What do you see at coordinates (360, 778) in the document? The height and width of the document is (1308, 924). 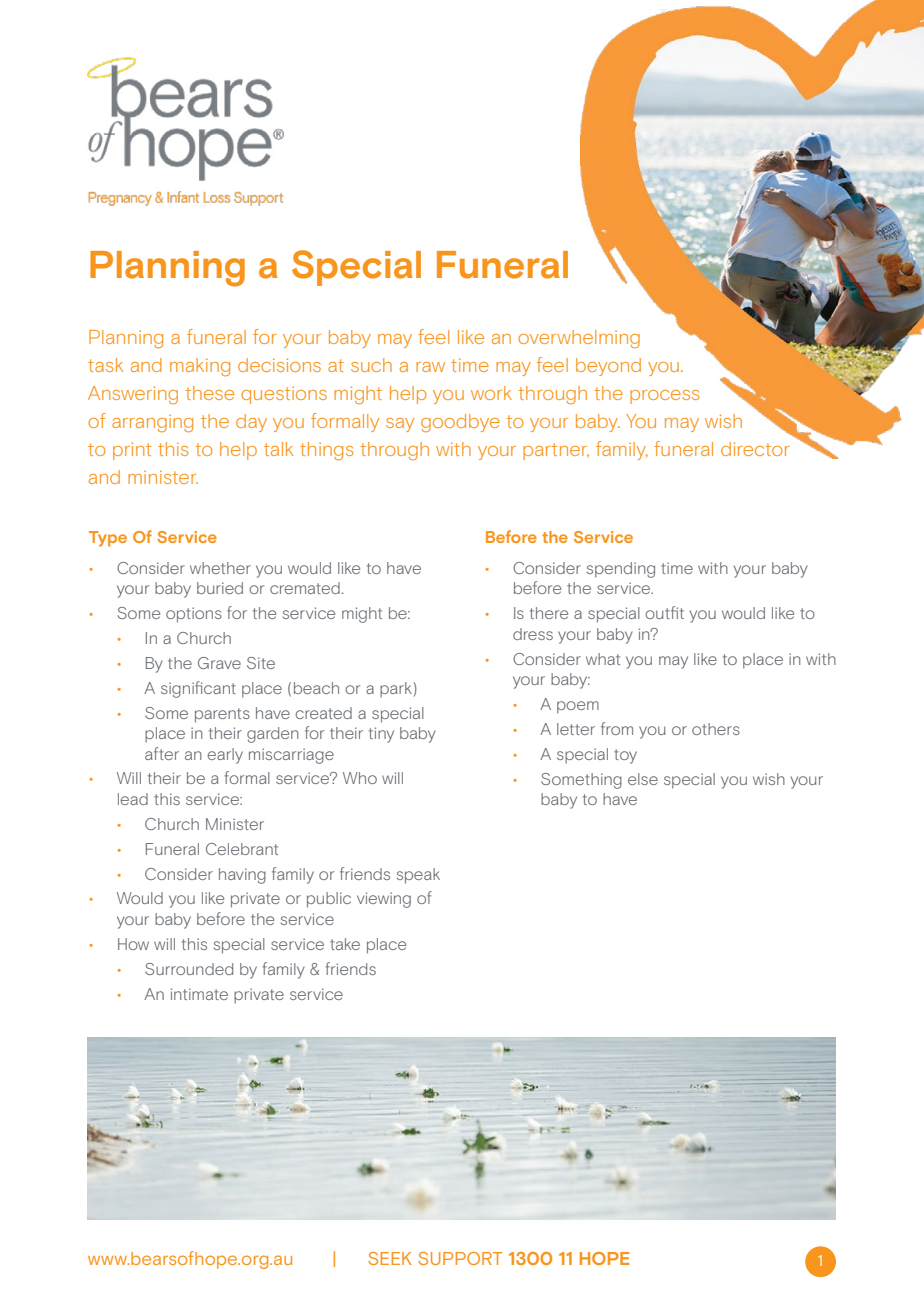 I see `Who` at bounding box center [360, 778].
